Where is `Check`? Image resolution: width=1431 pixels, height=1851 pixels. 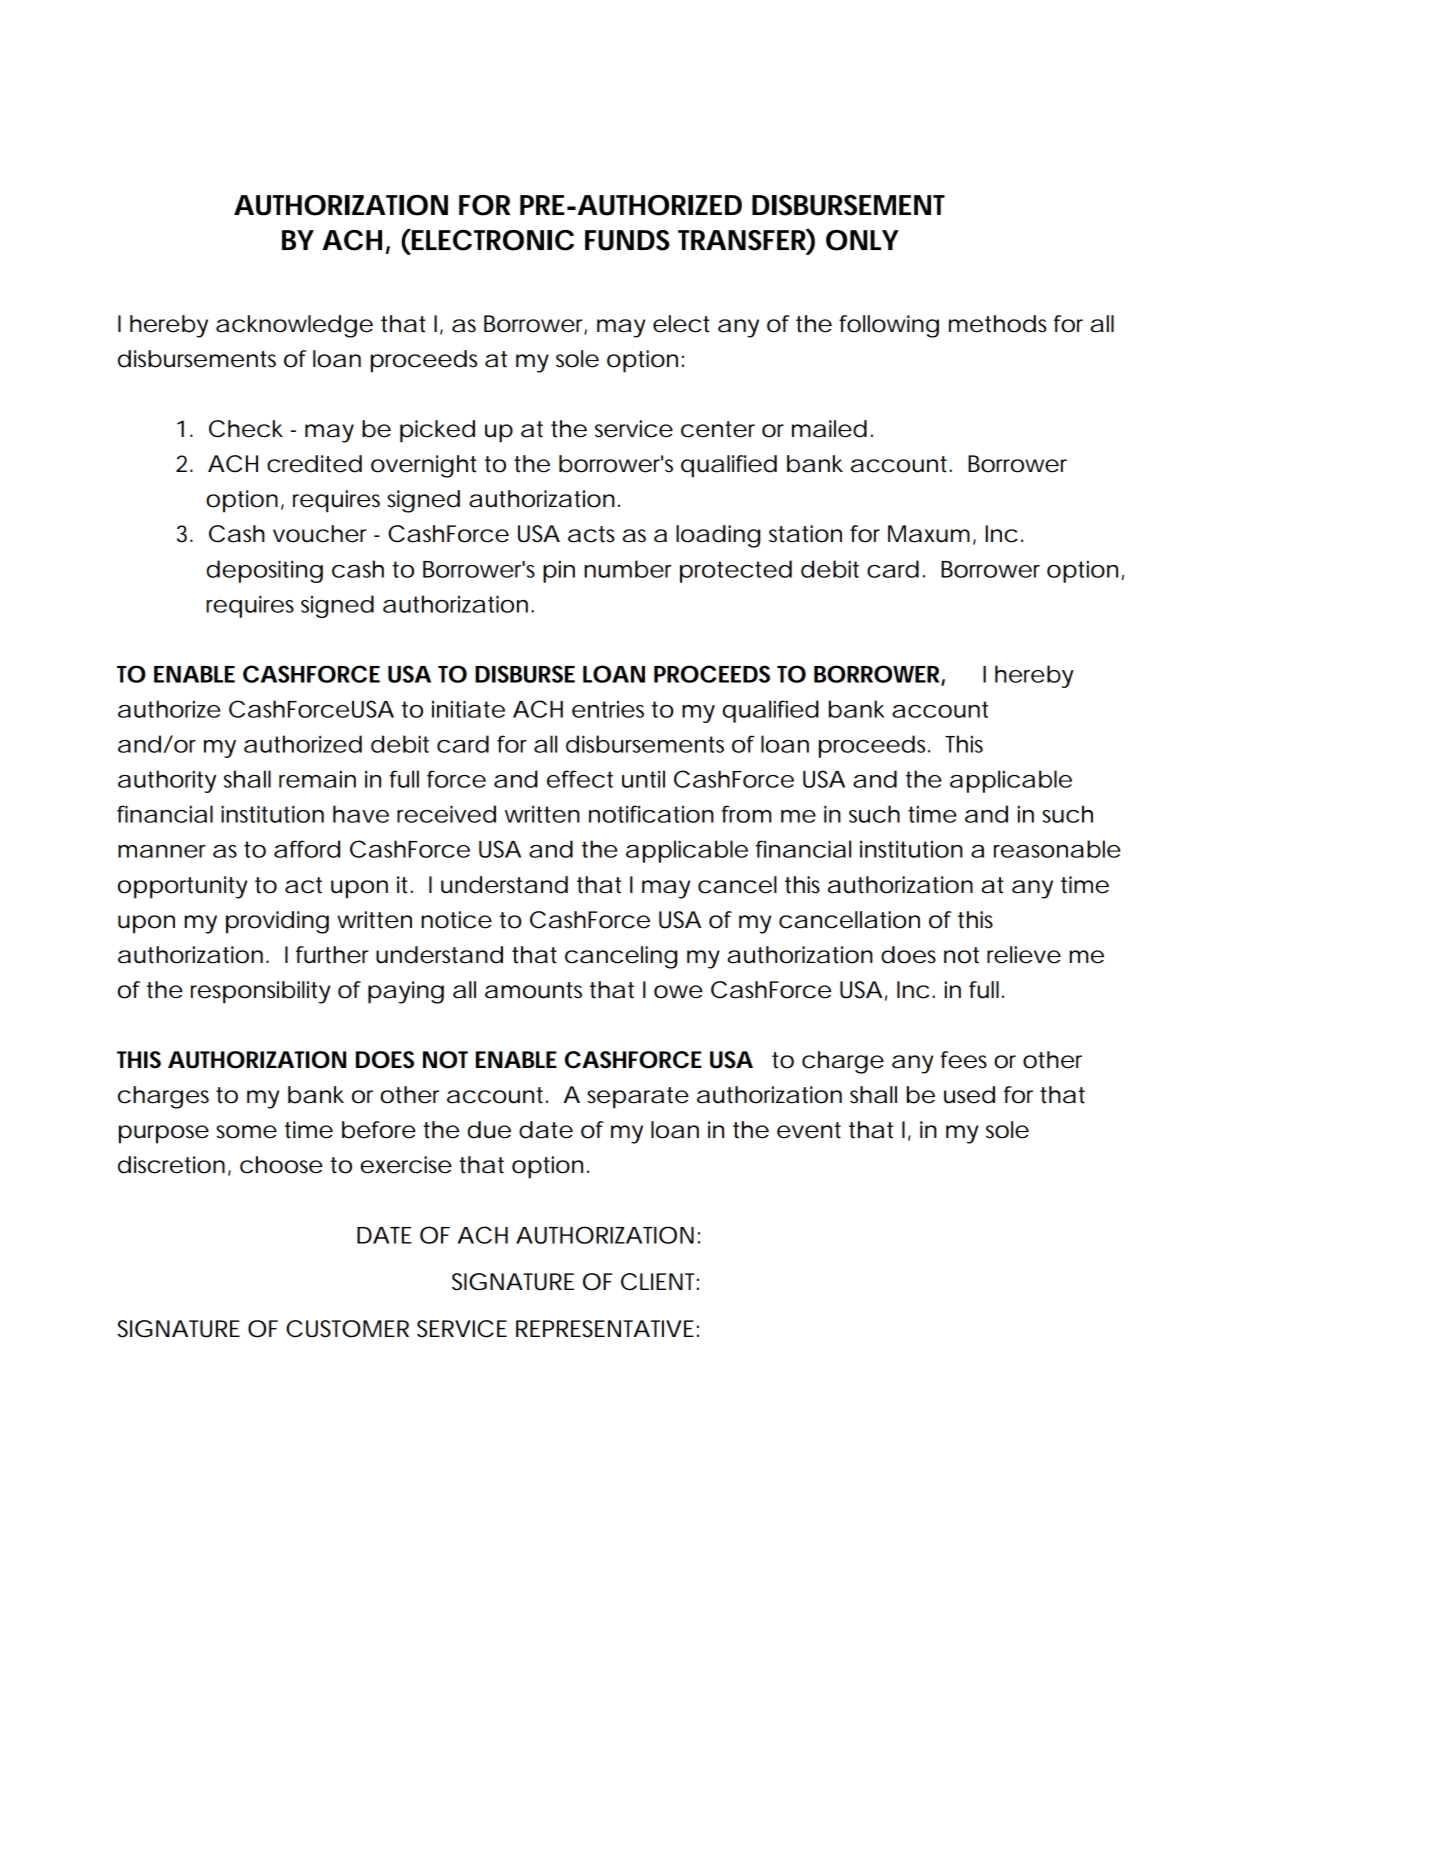
Check is located at coordinates (246, 429).
